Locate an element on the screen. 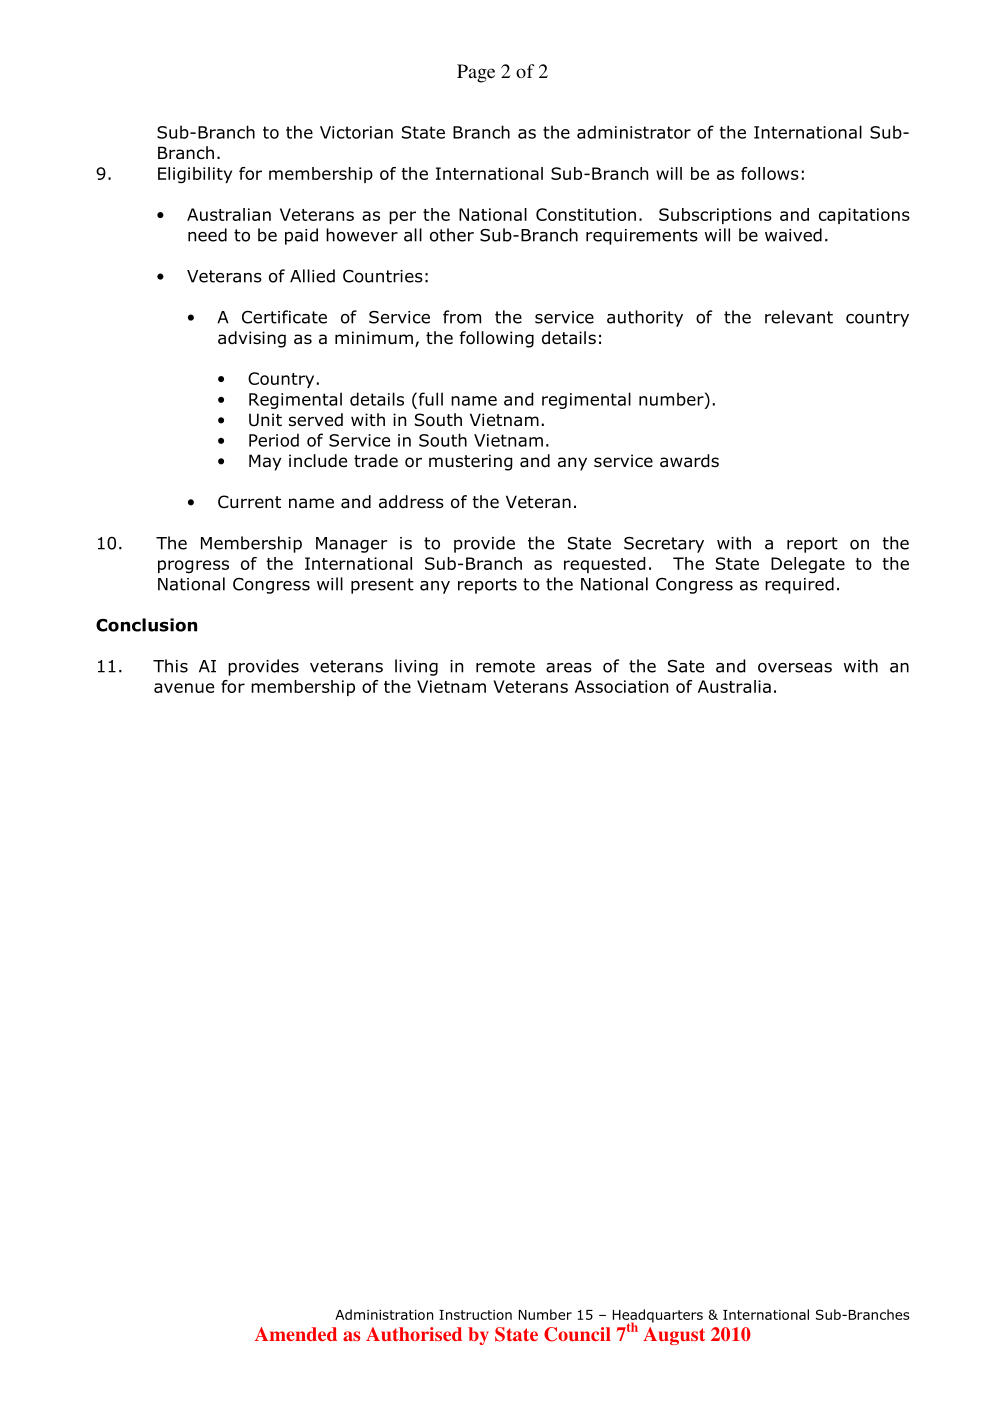  follows is located at coordinates (770, 173).
